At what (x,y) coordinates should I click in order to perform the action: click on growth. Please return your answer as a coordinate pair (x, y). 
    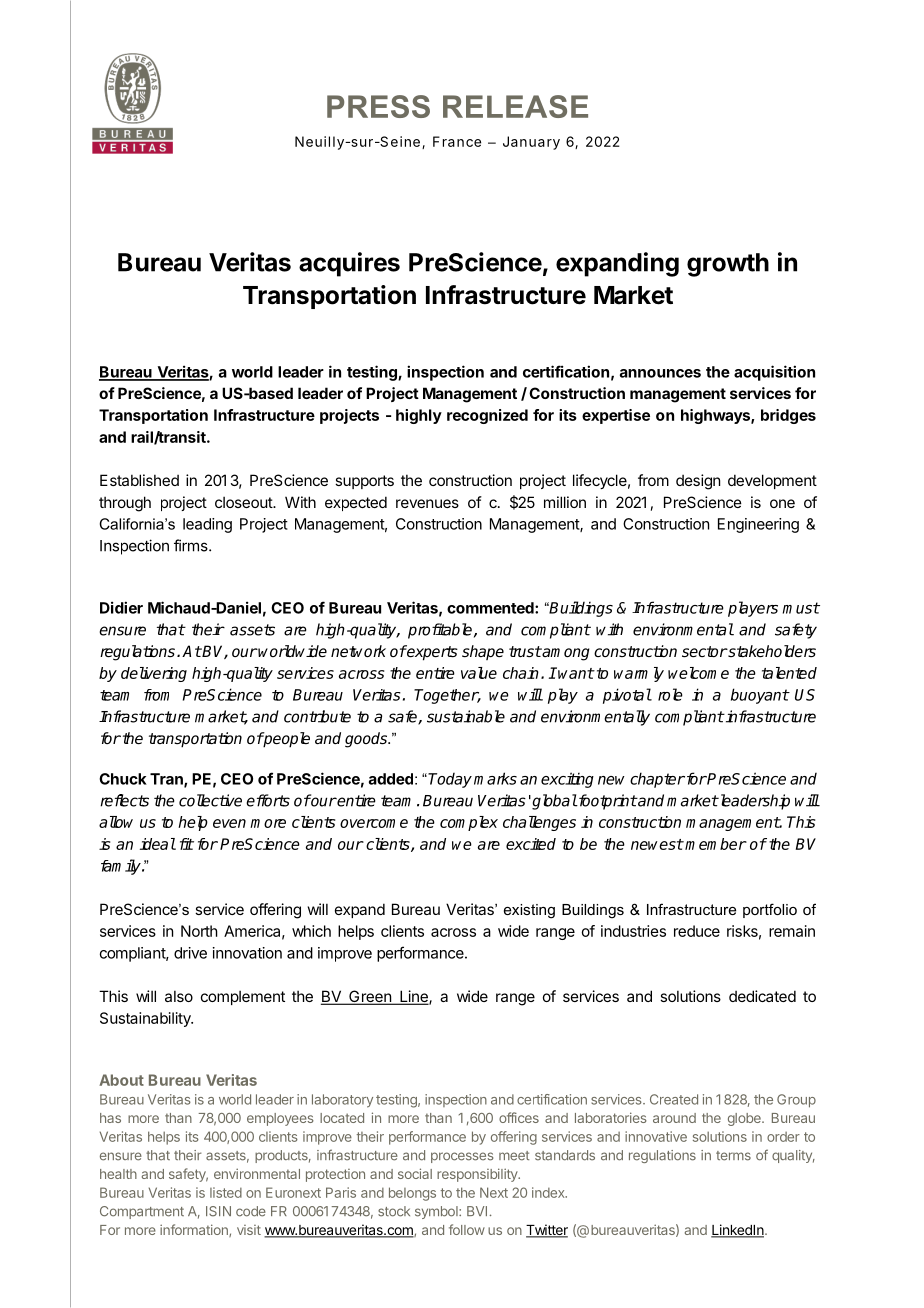
    Looking at the image, I should click on (728, 265).
